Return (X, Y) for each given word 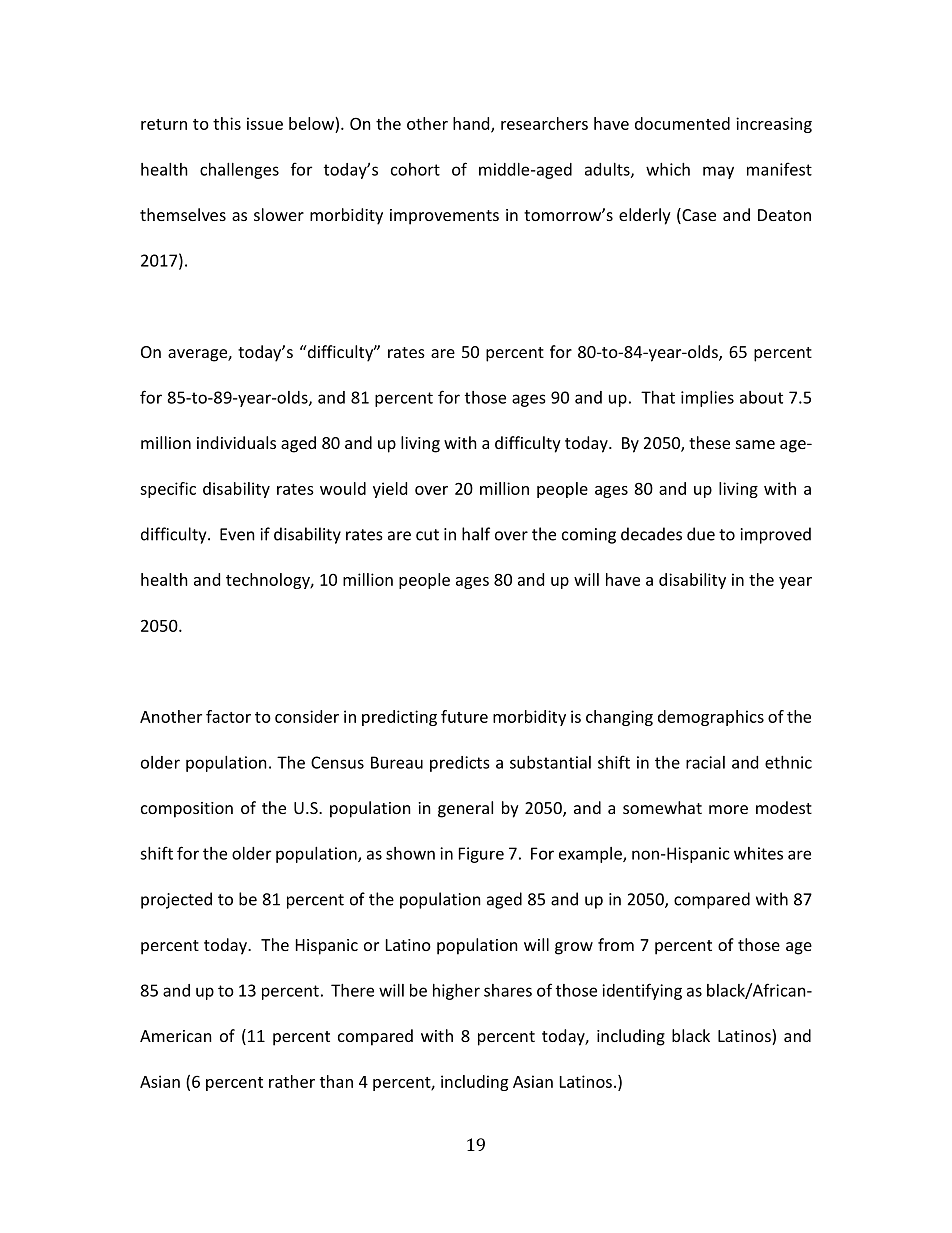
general (465, 809)
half (476, 534)
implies (707, 399)
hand (472, 124)
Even (237, 534)
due (701, 534)
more (728, 809)
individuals (236, 442)
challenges (239, 171)
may (718, 172)
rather (292, 1081)
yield (390, 490)
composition (187, 810)
